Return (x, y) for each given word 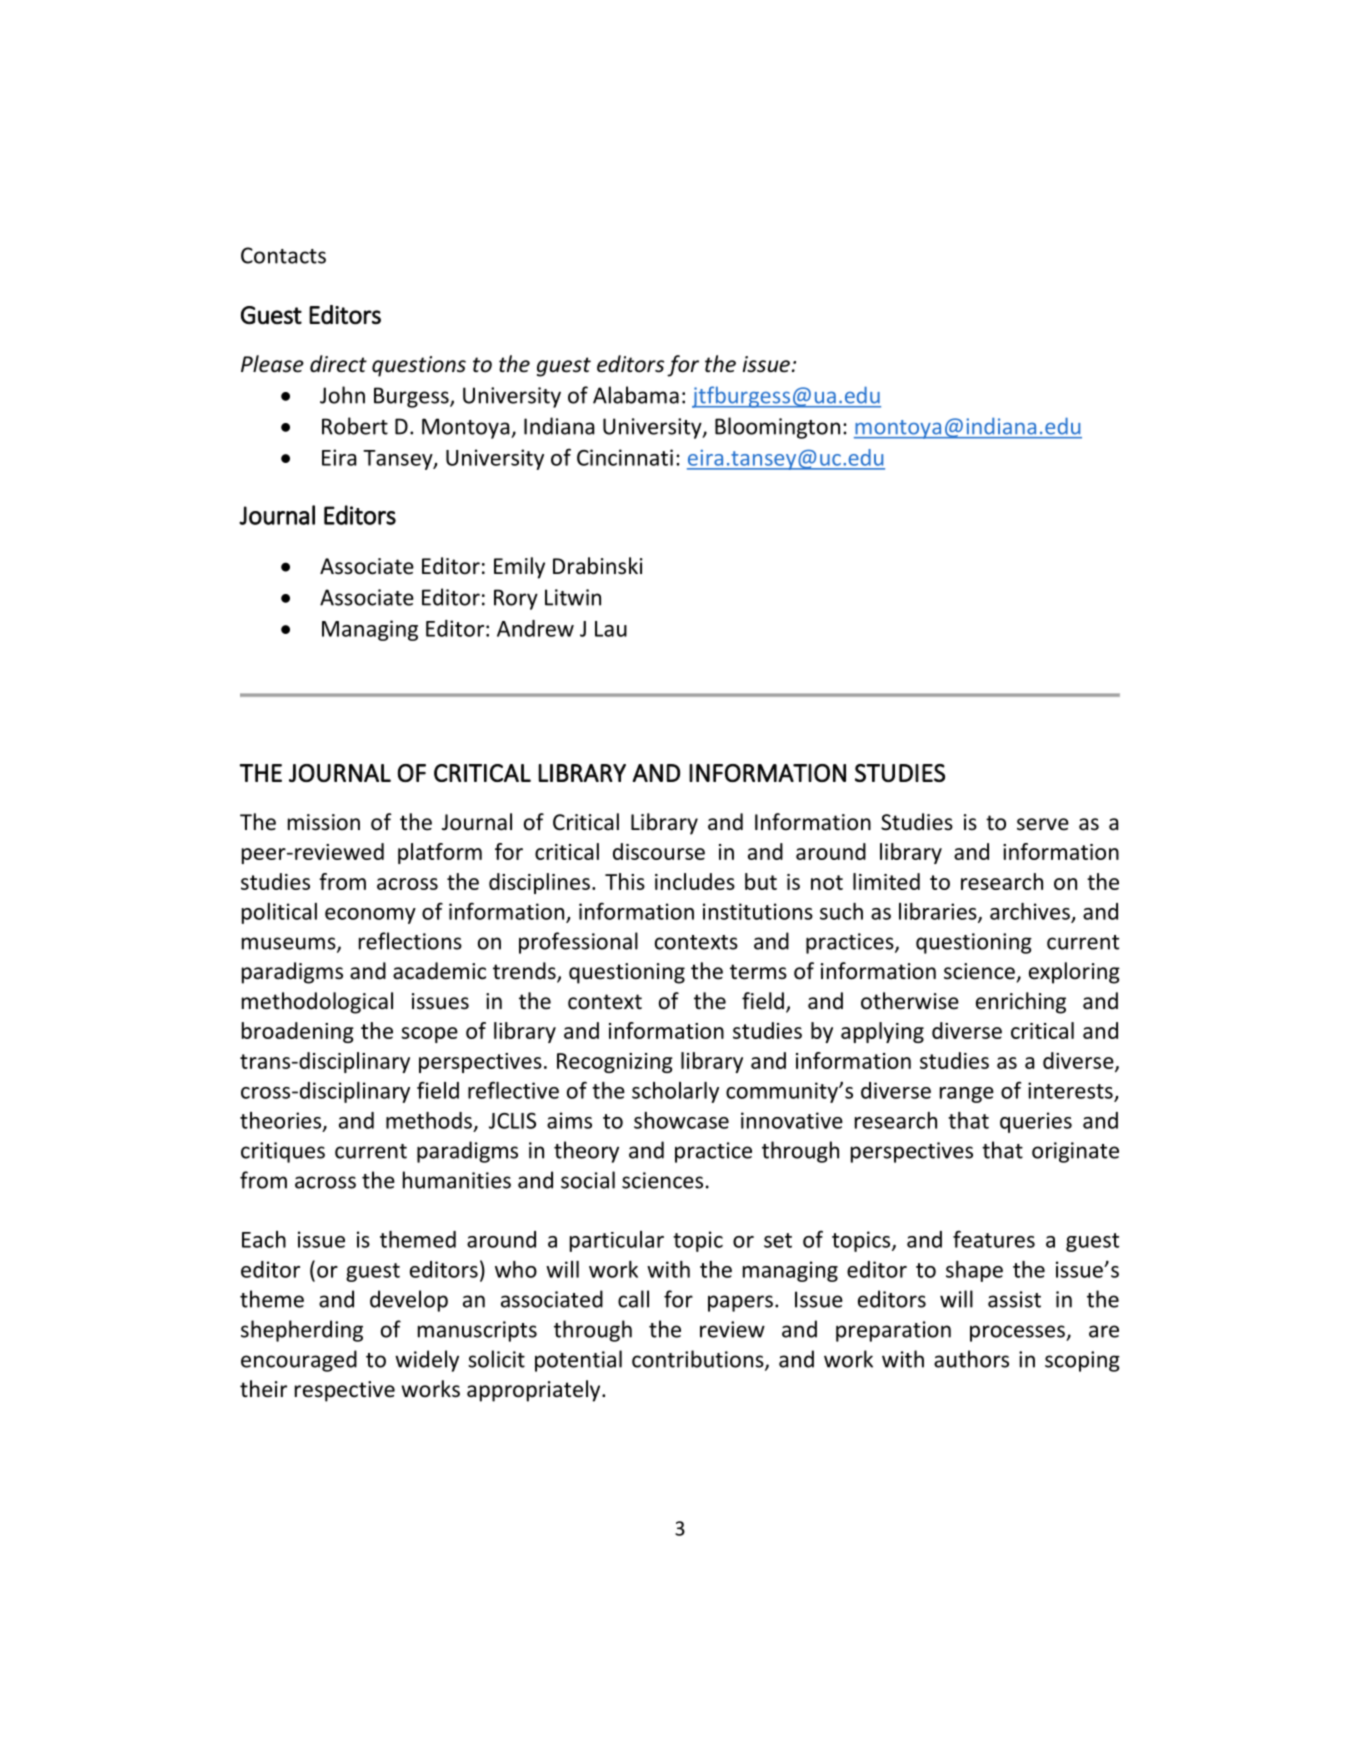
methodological (317, 1003)
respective (345, 1391)
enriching (1021, 1003)
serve (1043, 824)
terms (758, 972)
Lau (611, 629)
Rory (516, 599)
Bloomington (777, 428)
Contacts (283, 255)
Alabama (636, 395)
